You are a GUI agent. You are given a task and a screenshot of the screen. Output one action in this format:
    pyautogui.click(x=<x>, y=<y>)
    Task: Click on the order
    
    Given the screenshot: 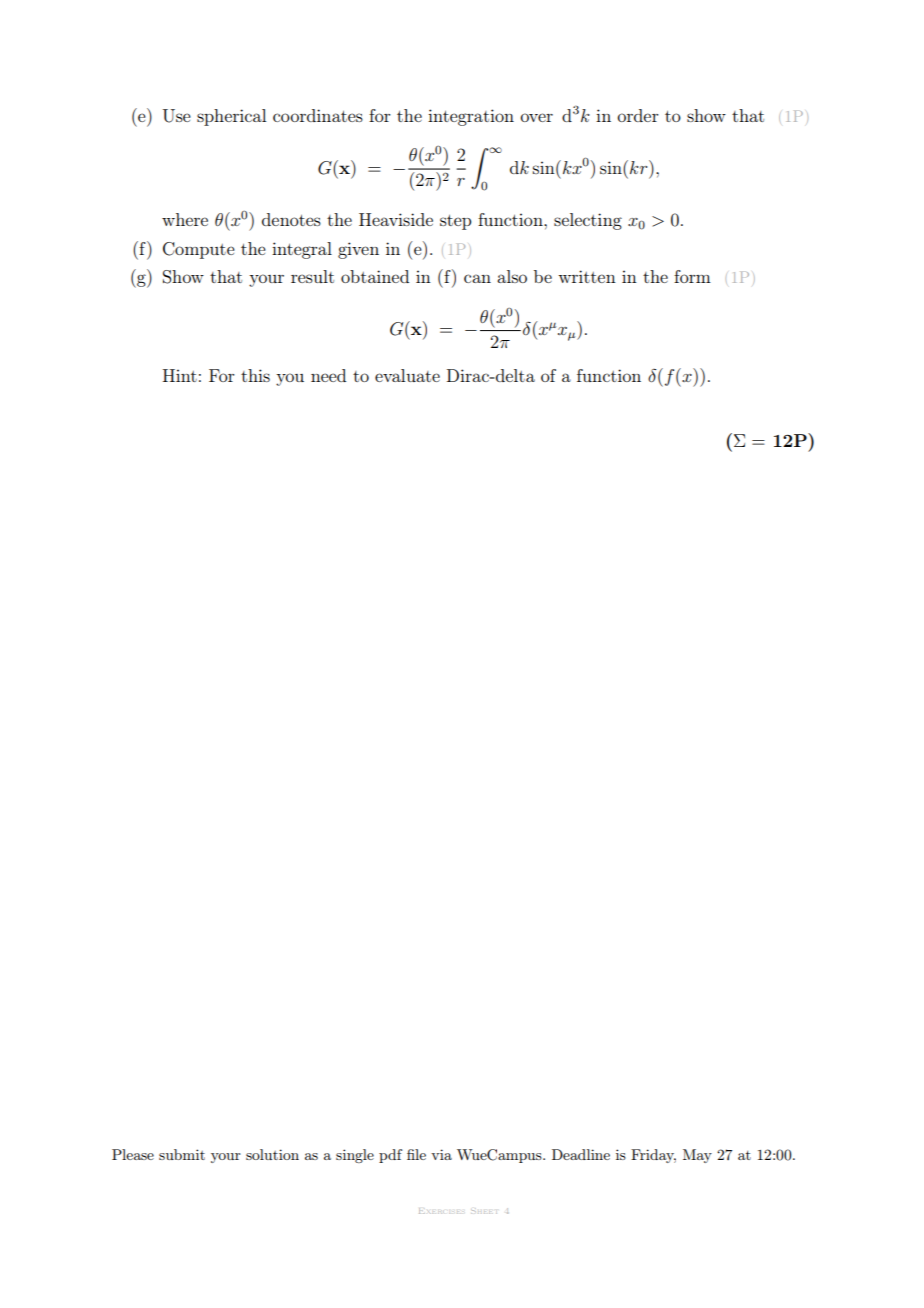 What is the action you would take?
    pyautogui.click(x=638, y=115)
